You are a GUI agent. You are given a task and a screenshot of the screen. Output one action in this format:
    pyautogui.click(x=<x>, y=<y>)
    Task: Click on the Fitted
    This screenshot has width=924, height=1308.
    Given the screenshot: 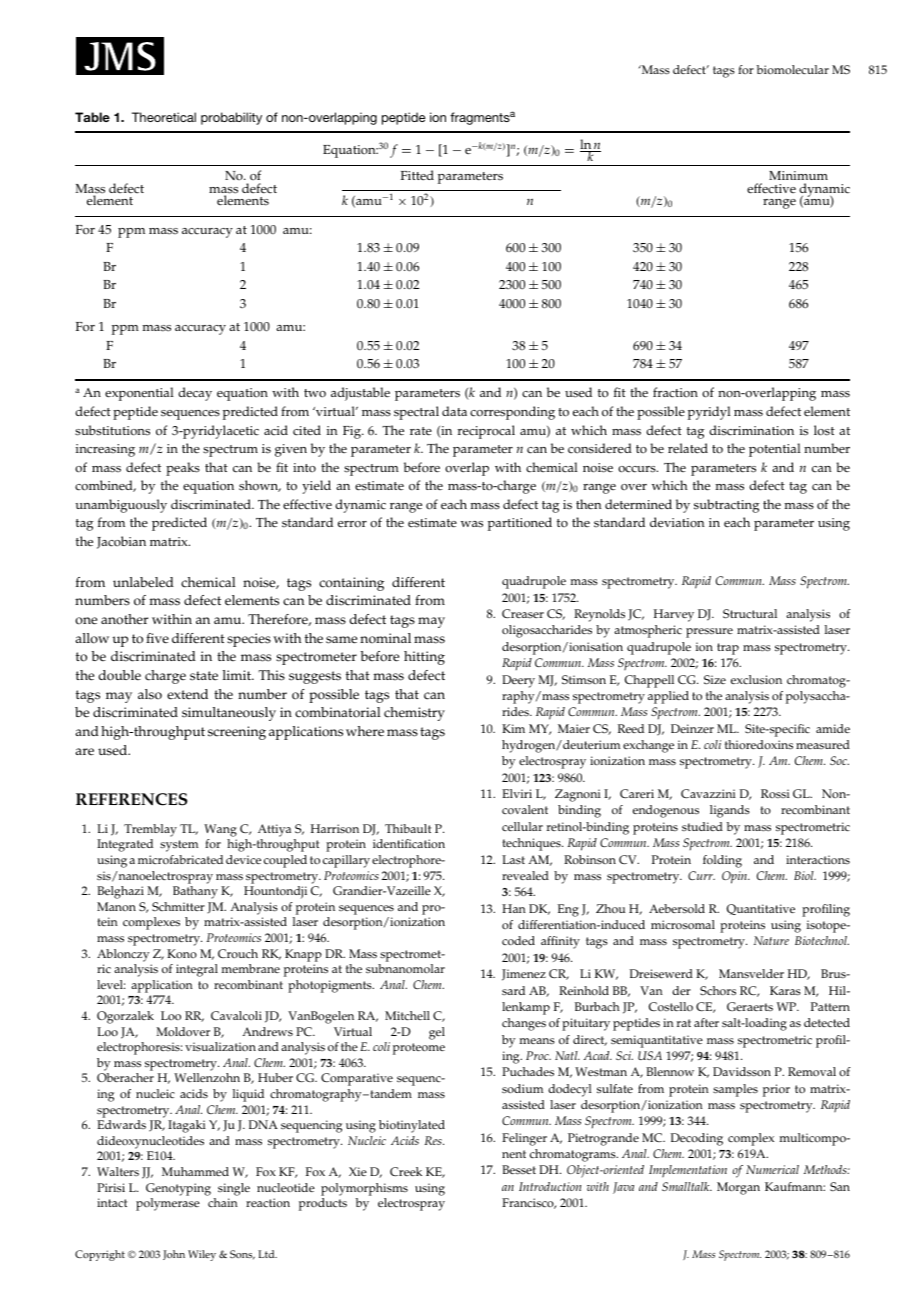 What is the action you would take?
    pyautogui.click(x=417, y=175)
